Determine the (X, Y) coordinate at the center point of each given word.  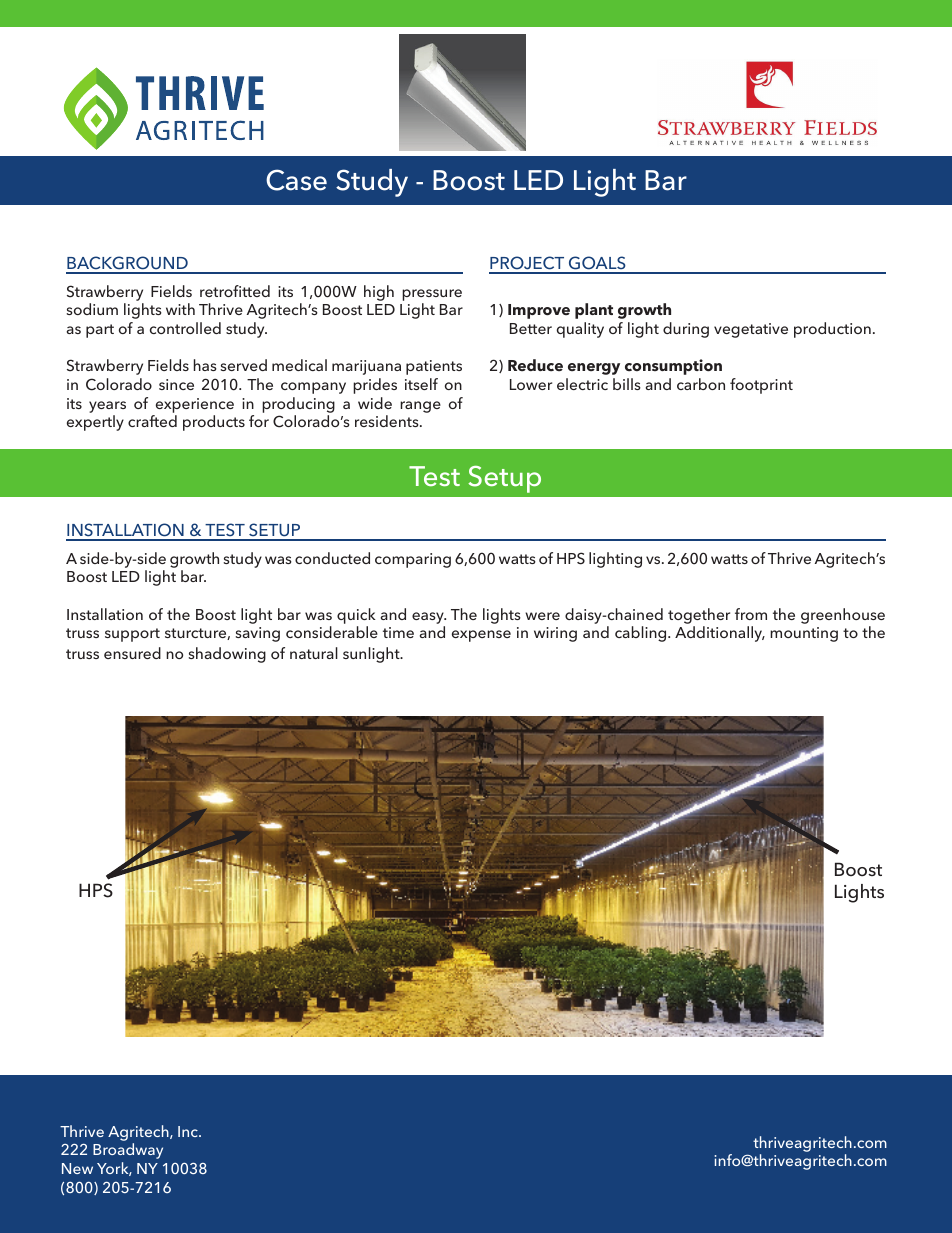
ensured (132, 653)
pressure (432, 295)
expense (481, 636)
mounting (804, 634)
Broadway (128, 1151)
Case (296, 180)
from (751, 614)
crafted (152, 421)
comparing (413, 560)
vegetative (751, 330)
